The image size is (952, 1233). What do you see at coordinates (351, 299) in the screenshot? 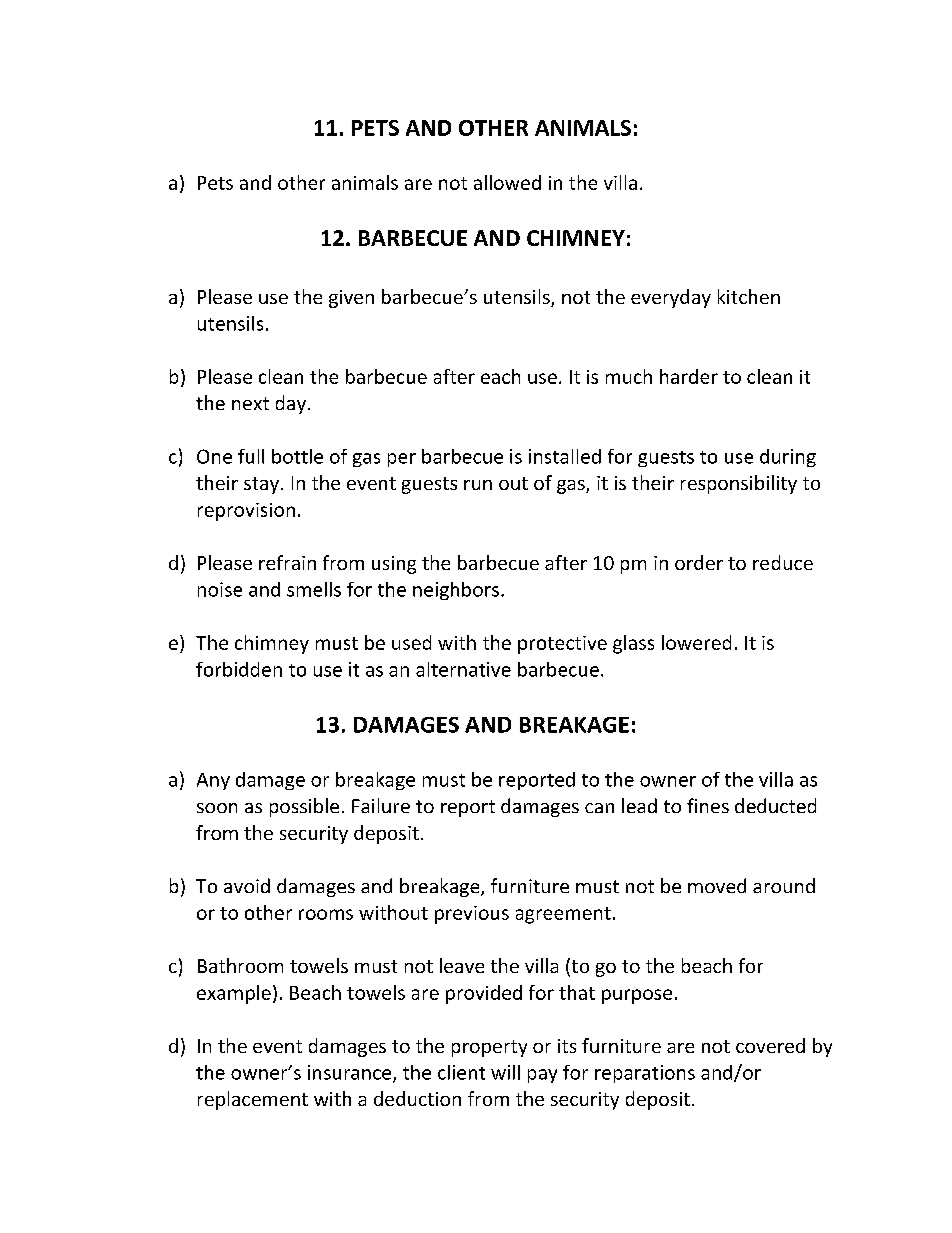
I see `given` at bounding box center [351, 299].
